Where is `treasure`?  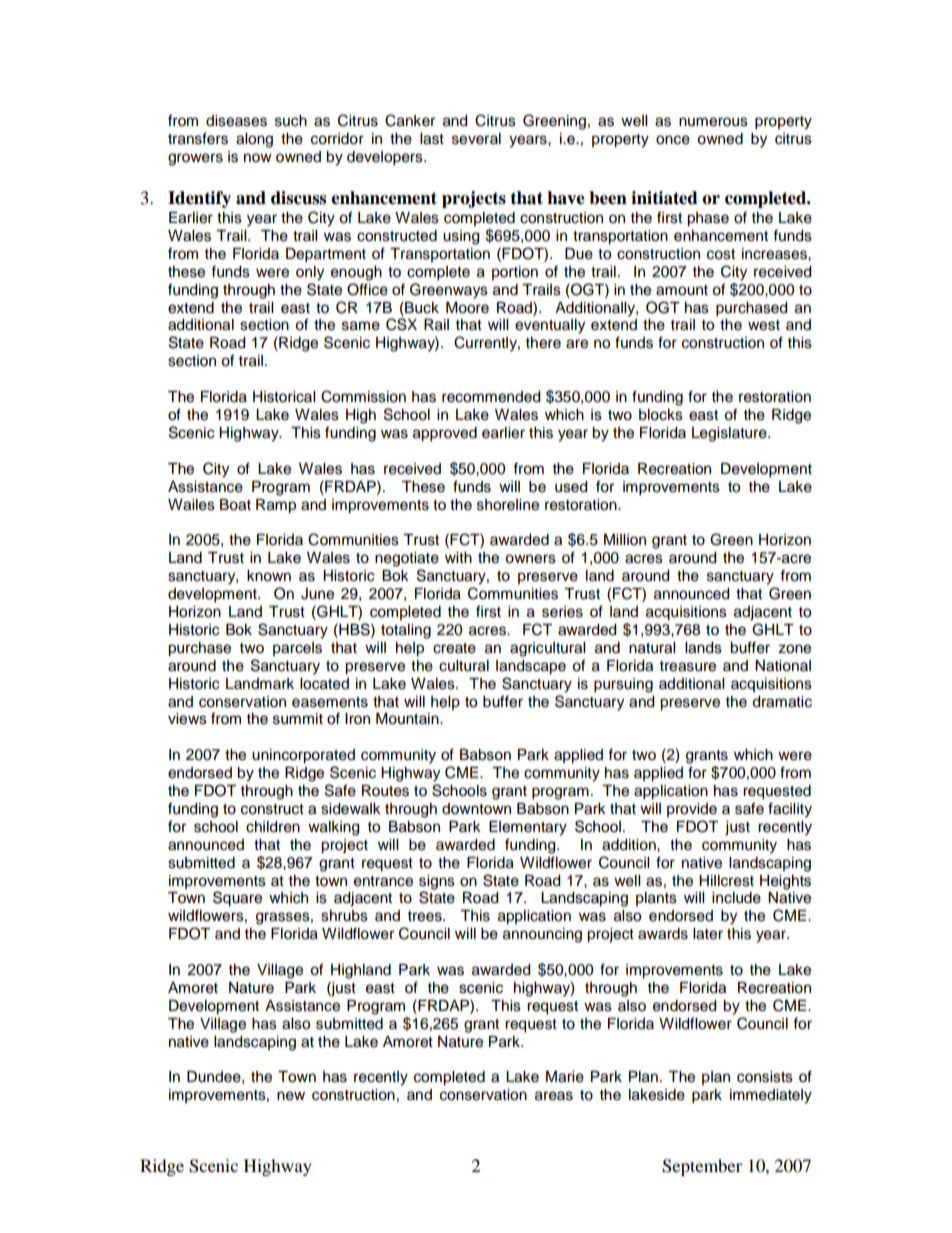
treasure is located at coordinates (688, 666).
